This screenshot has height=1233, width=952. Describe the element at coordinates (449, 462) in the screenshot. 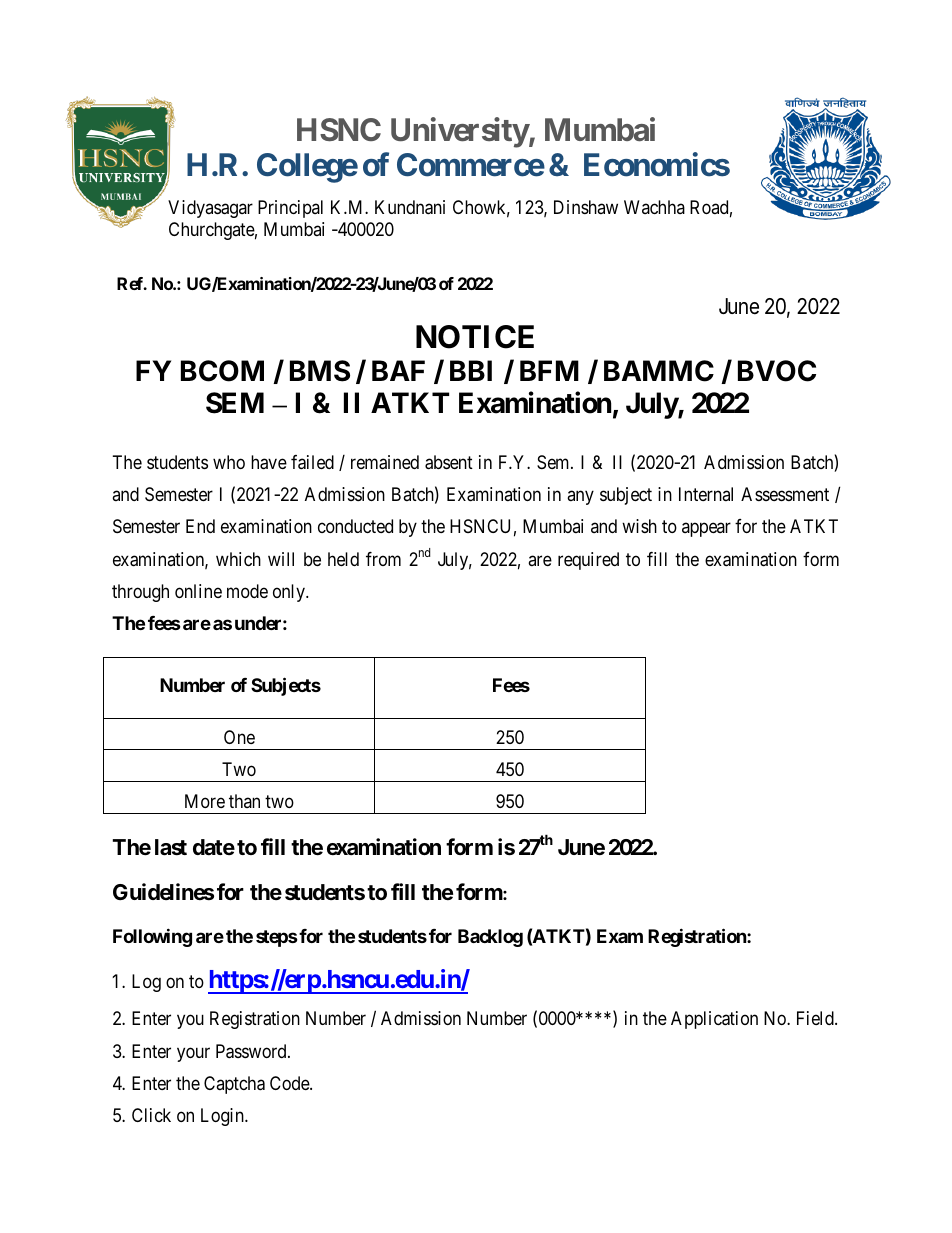

I see `absent` at that location.
